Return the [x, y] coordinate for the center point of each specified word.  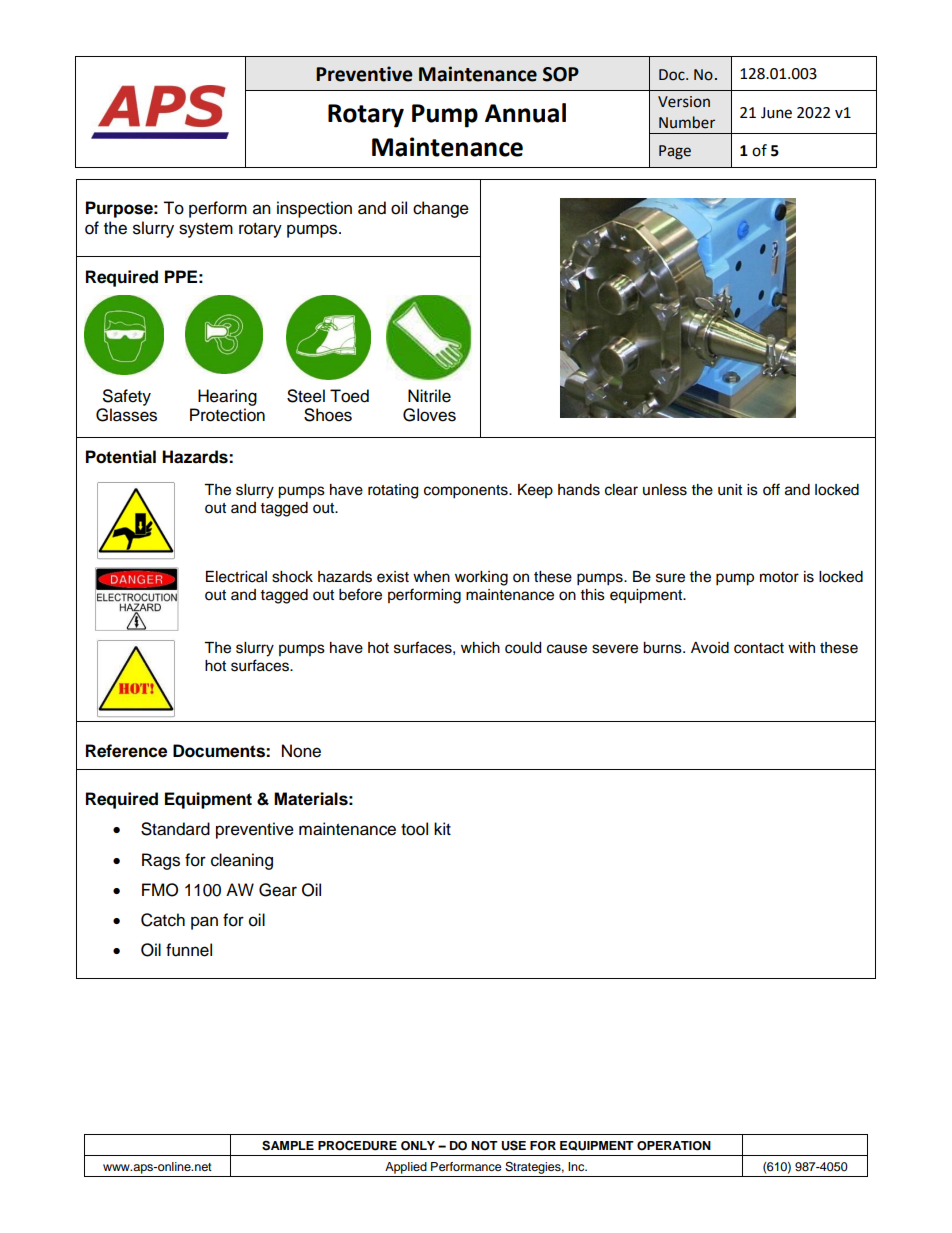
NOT [484, 1146]
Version [684, 102]
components [467, 492]
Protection [227, 415]
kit [442, 828]
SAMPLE [288, 1145]
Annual [525, 113]
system [206, 230]
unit [730, 490]
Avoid [710, 648]
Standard [175, 829]
